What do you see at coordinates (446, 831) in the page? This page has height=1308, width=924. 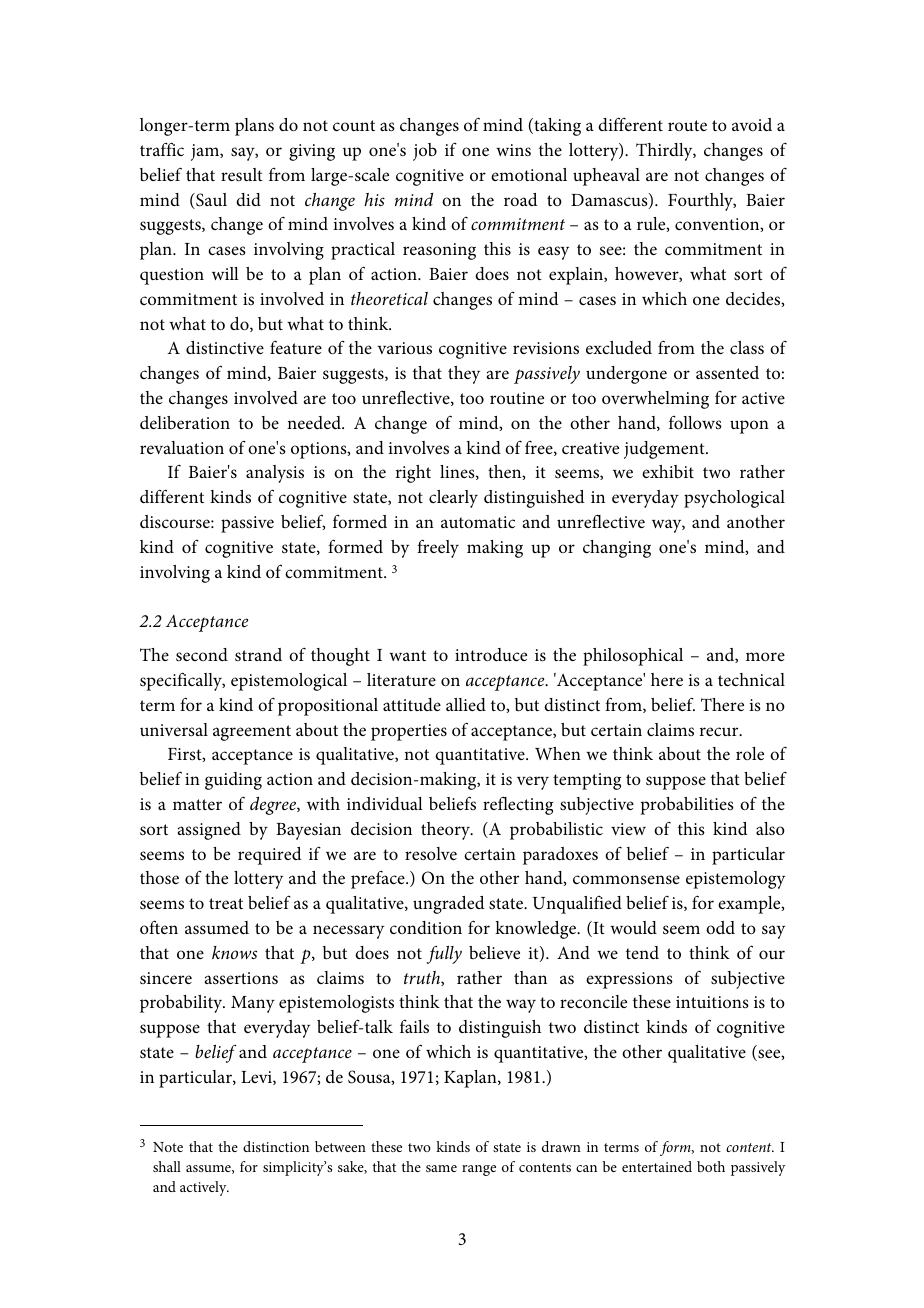 I see `theory` at bounding box center [446, 831].
